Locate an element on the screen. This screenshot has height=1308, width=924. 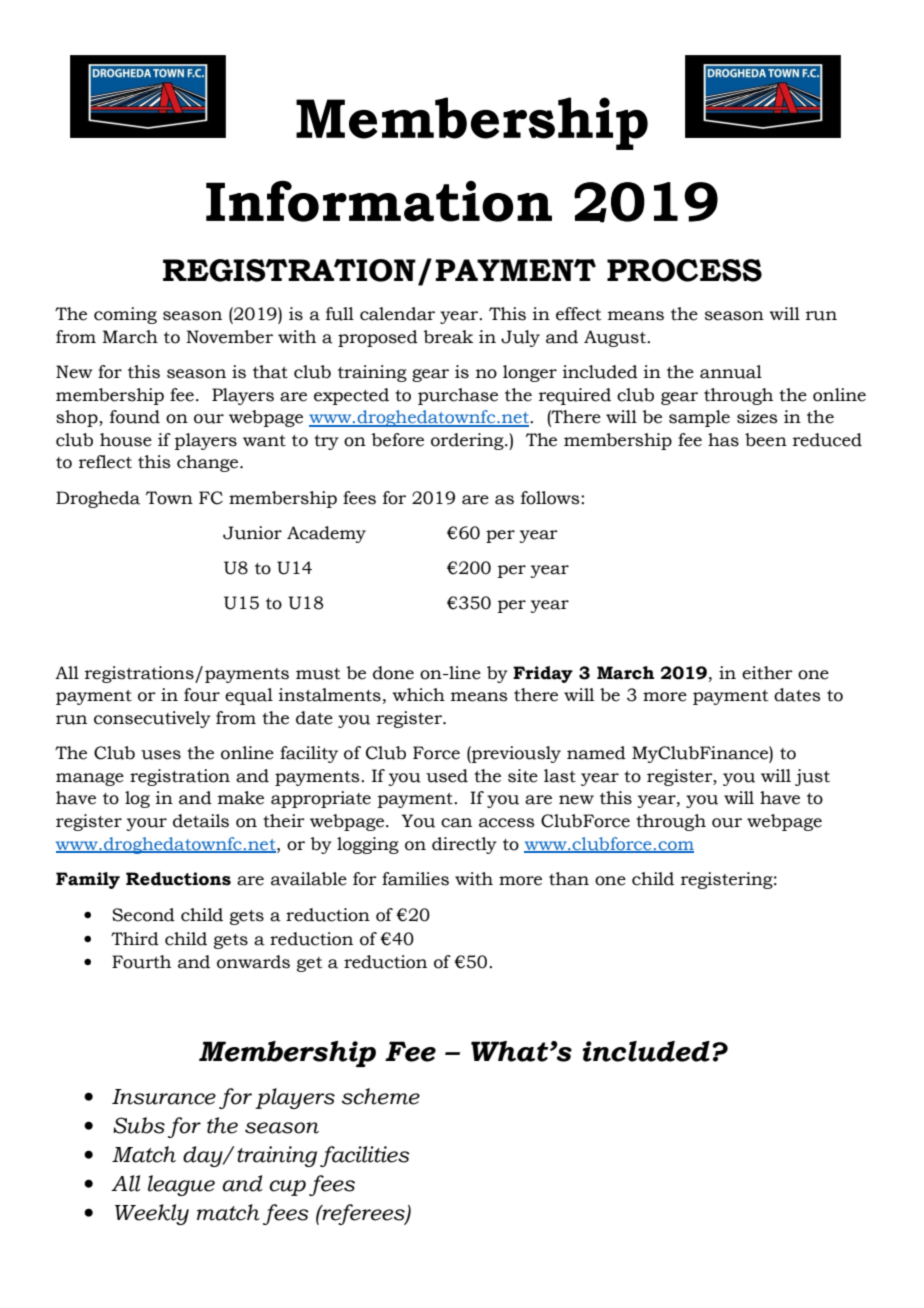
Junior is located at coordinates (252, 533).
